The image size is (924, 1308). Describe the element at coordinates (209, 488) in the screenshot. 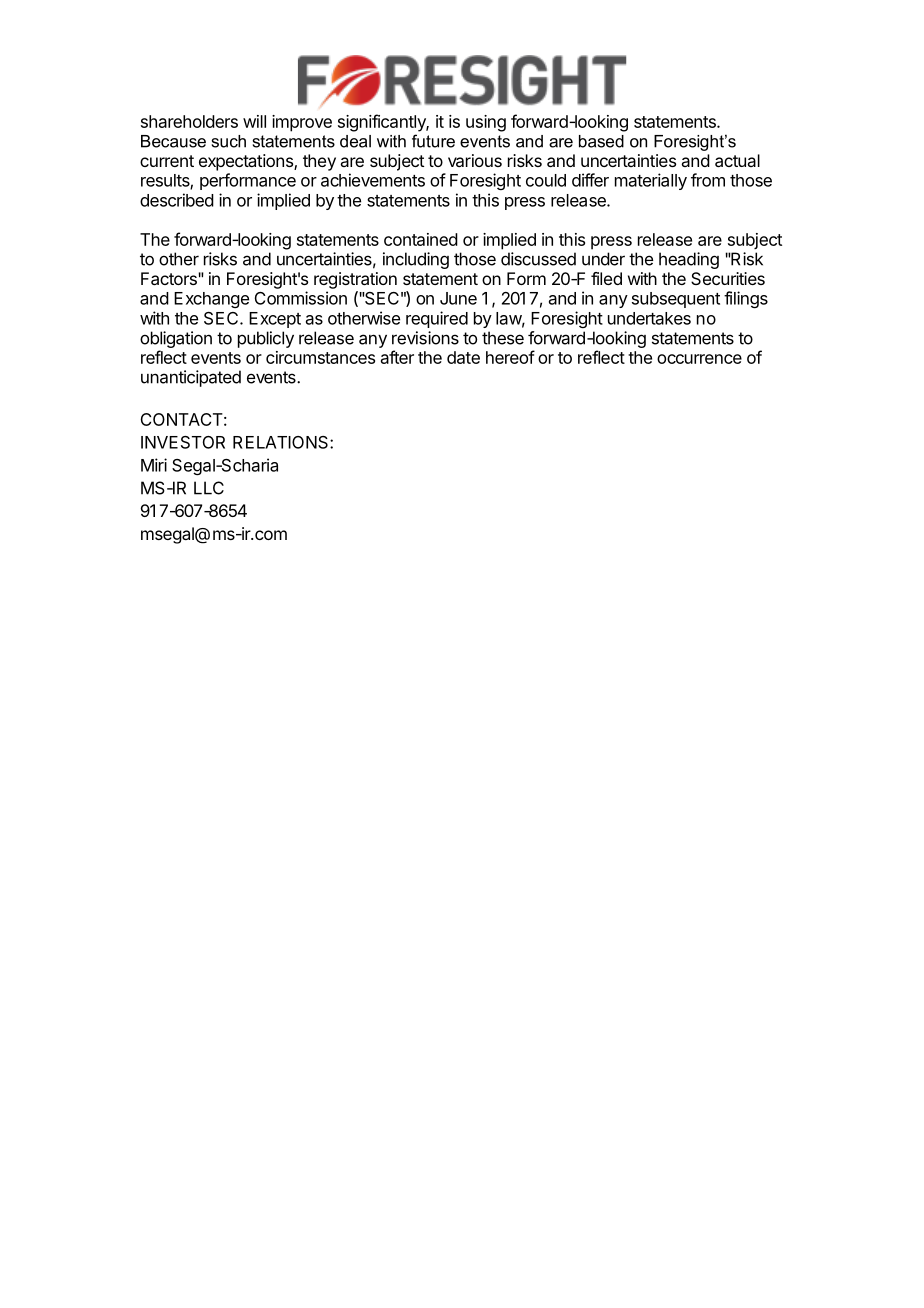

I see `LLC` at that location.
